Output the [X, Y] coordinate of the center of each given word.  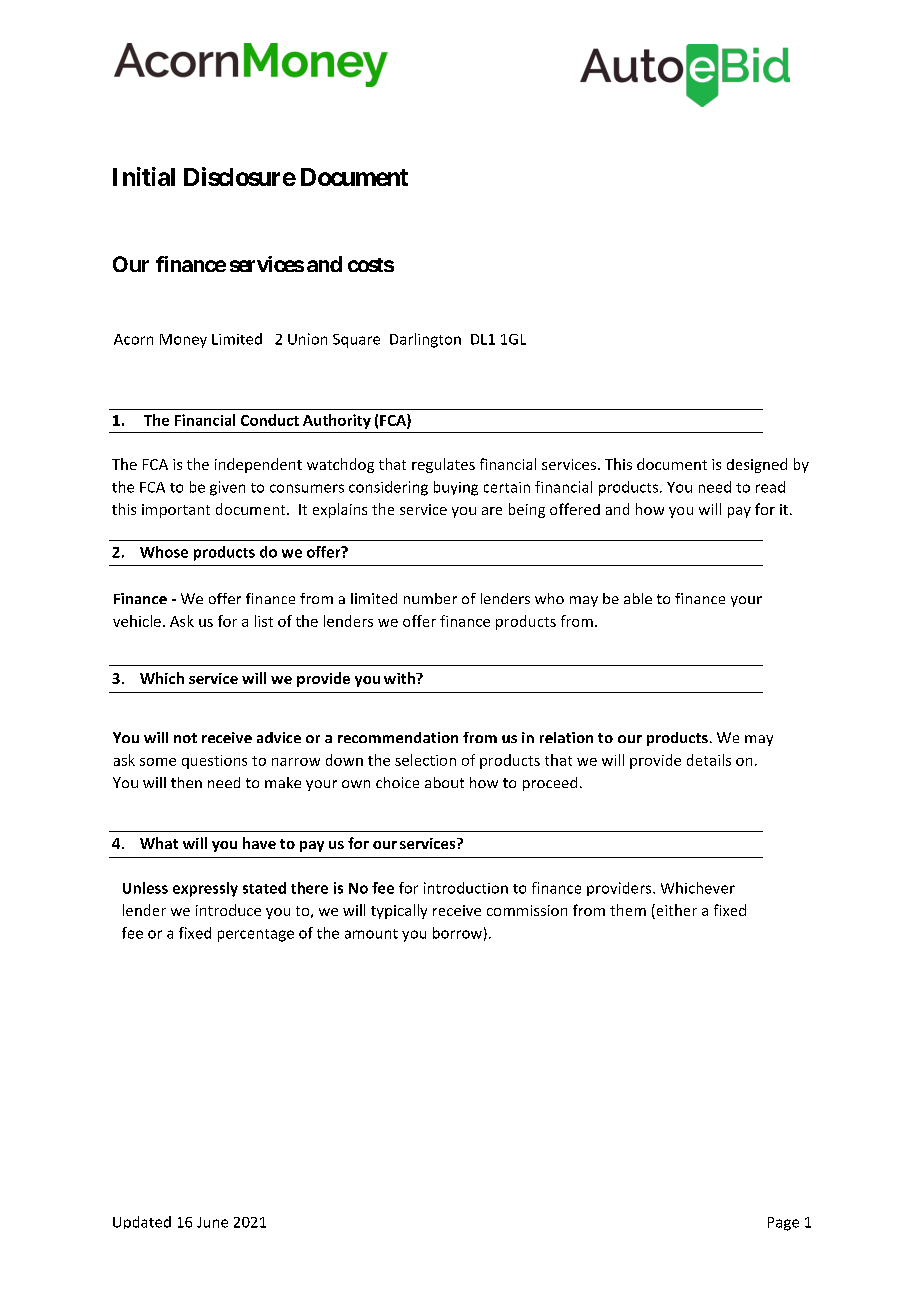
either [675, 911]
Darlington [425, 340]
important [176, 511]
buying [456, 488]
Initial [144, 176]
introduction [466, 888]
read [770, 487]
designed [757, 465]
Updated [142, 1222]
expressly [205, 889]
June [212, 1222]
